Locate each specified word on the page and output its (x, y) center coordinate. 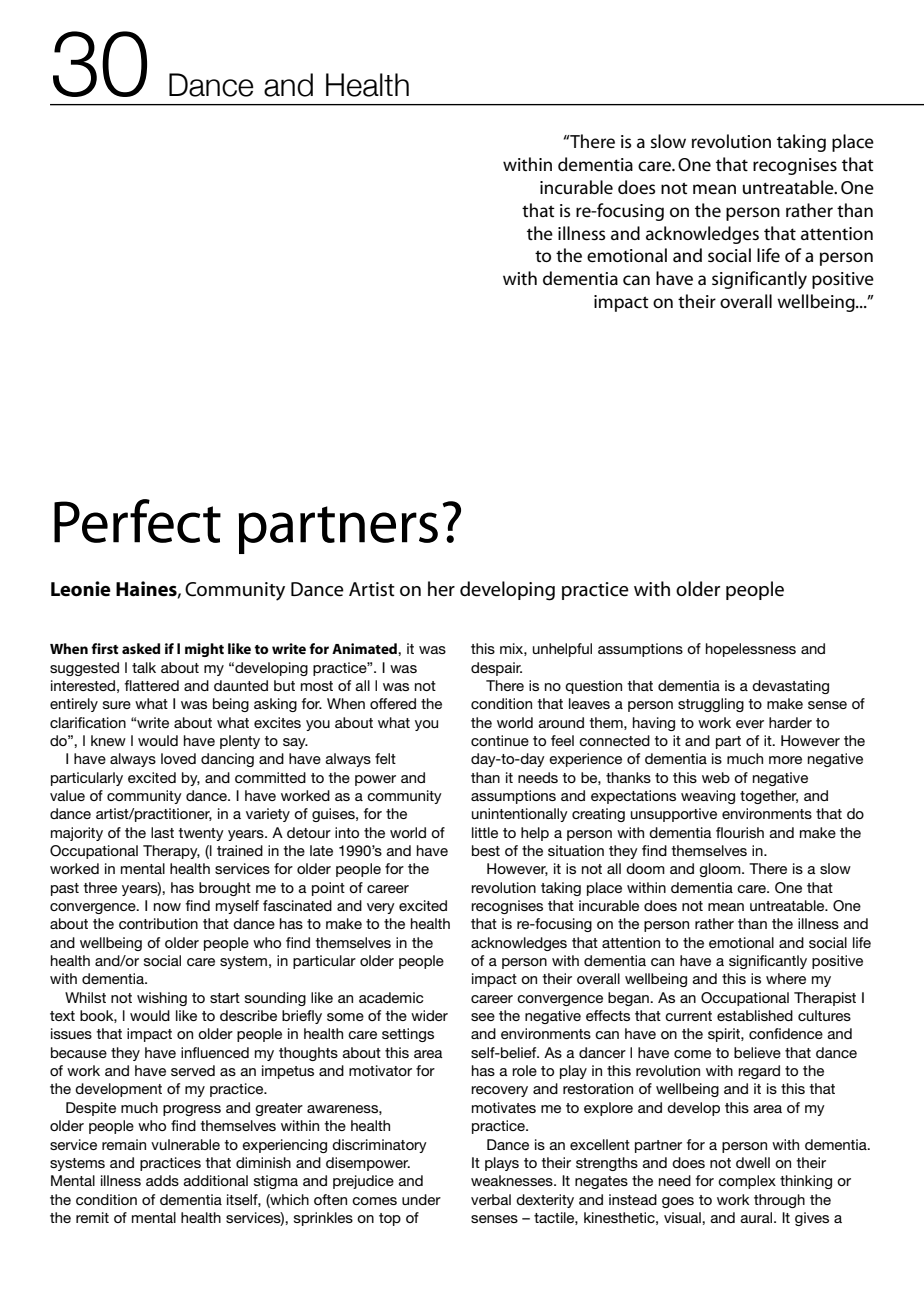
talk (144, 667)
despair (496, 669)
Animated (365, 648)
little (485, 832)
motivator (380, 1070)
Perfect (137, 521)
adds (162, 1180)
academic (391, 997)
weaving (708, 797)
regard (759, 1072)
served (193, 1070)
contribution (158, 923)
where (786, 978)
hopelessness (751, 650)
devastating (790, 687)
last (162, 832)
